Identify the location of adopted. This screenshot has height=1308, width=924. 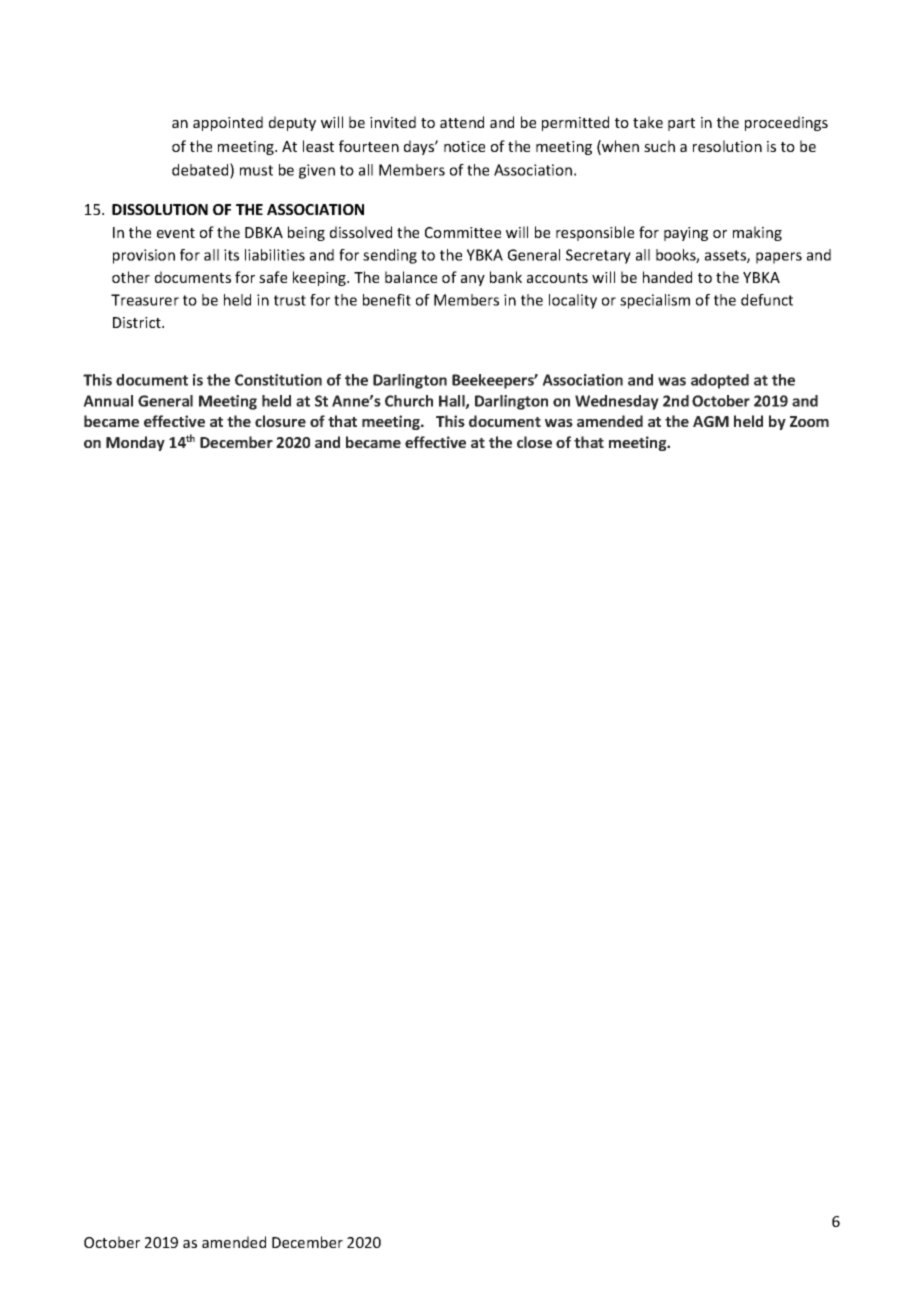
(720, 381).
